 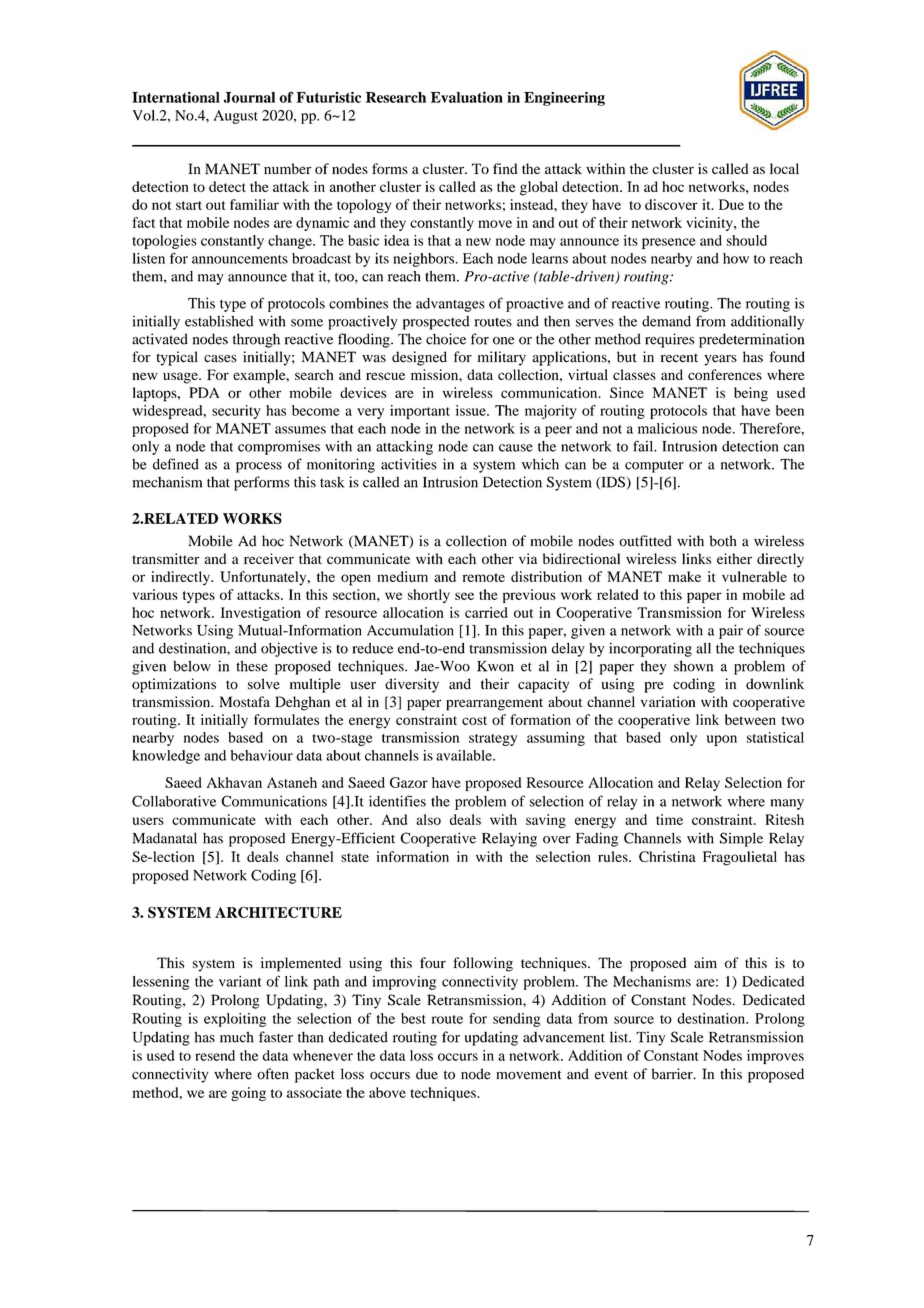 What do you see at coordinates (428, 819) in the screenshot?
I see `also` at bounding box center [428, 819].
